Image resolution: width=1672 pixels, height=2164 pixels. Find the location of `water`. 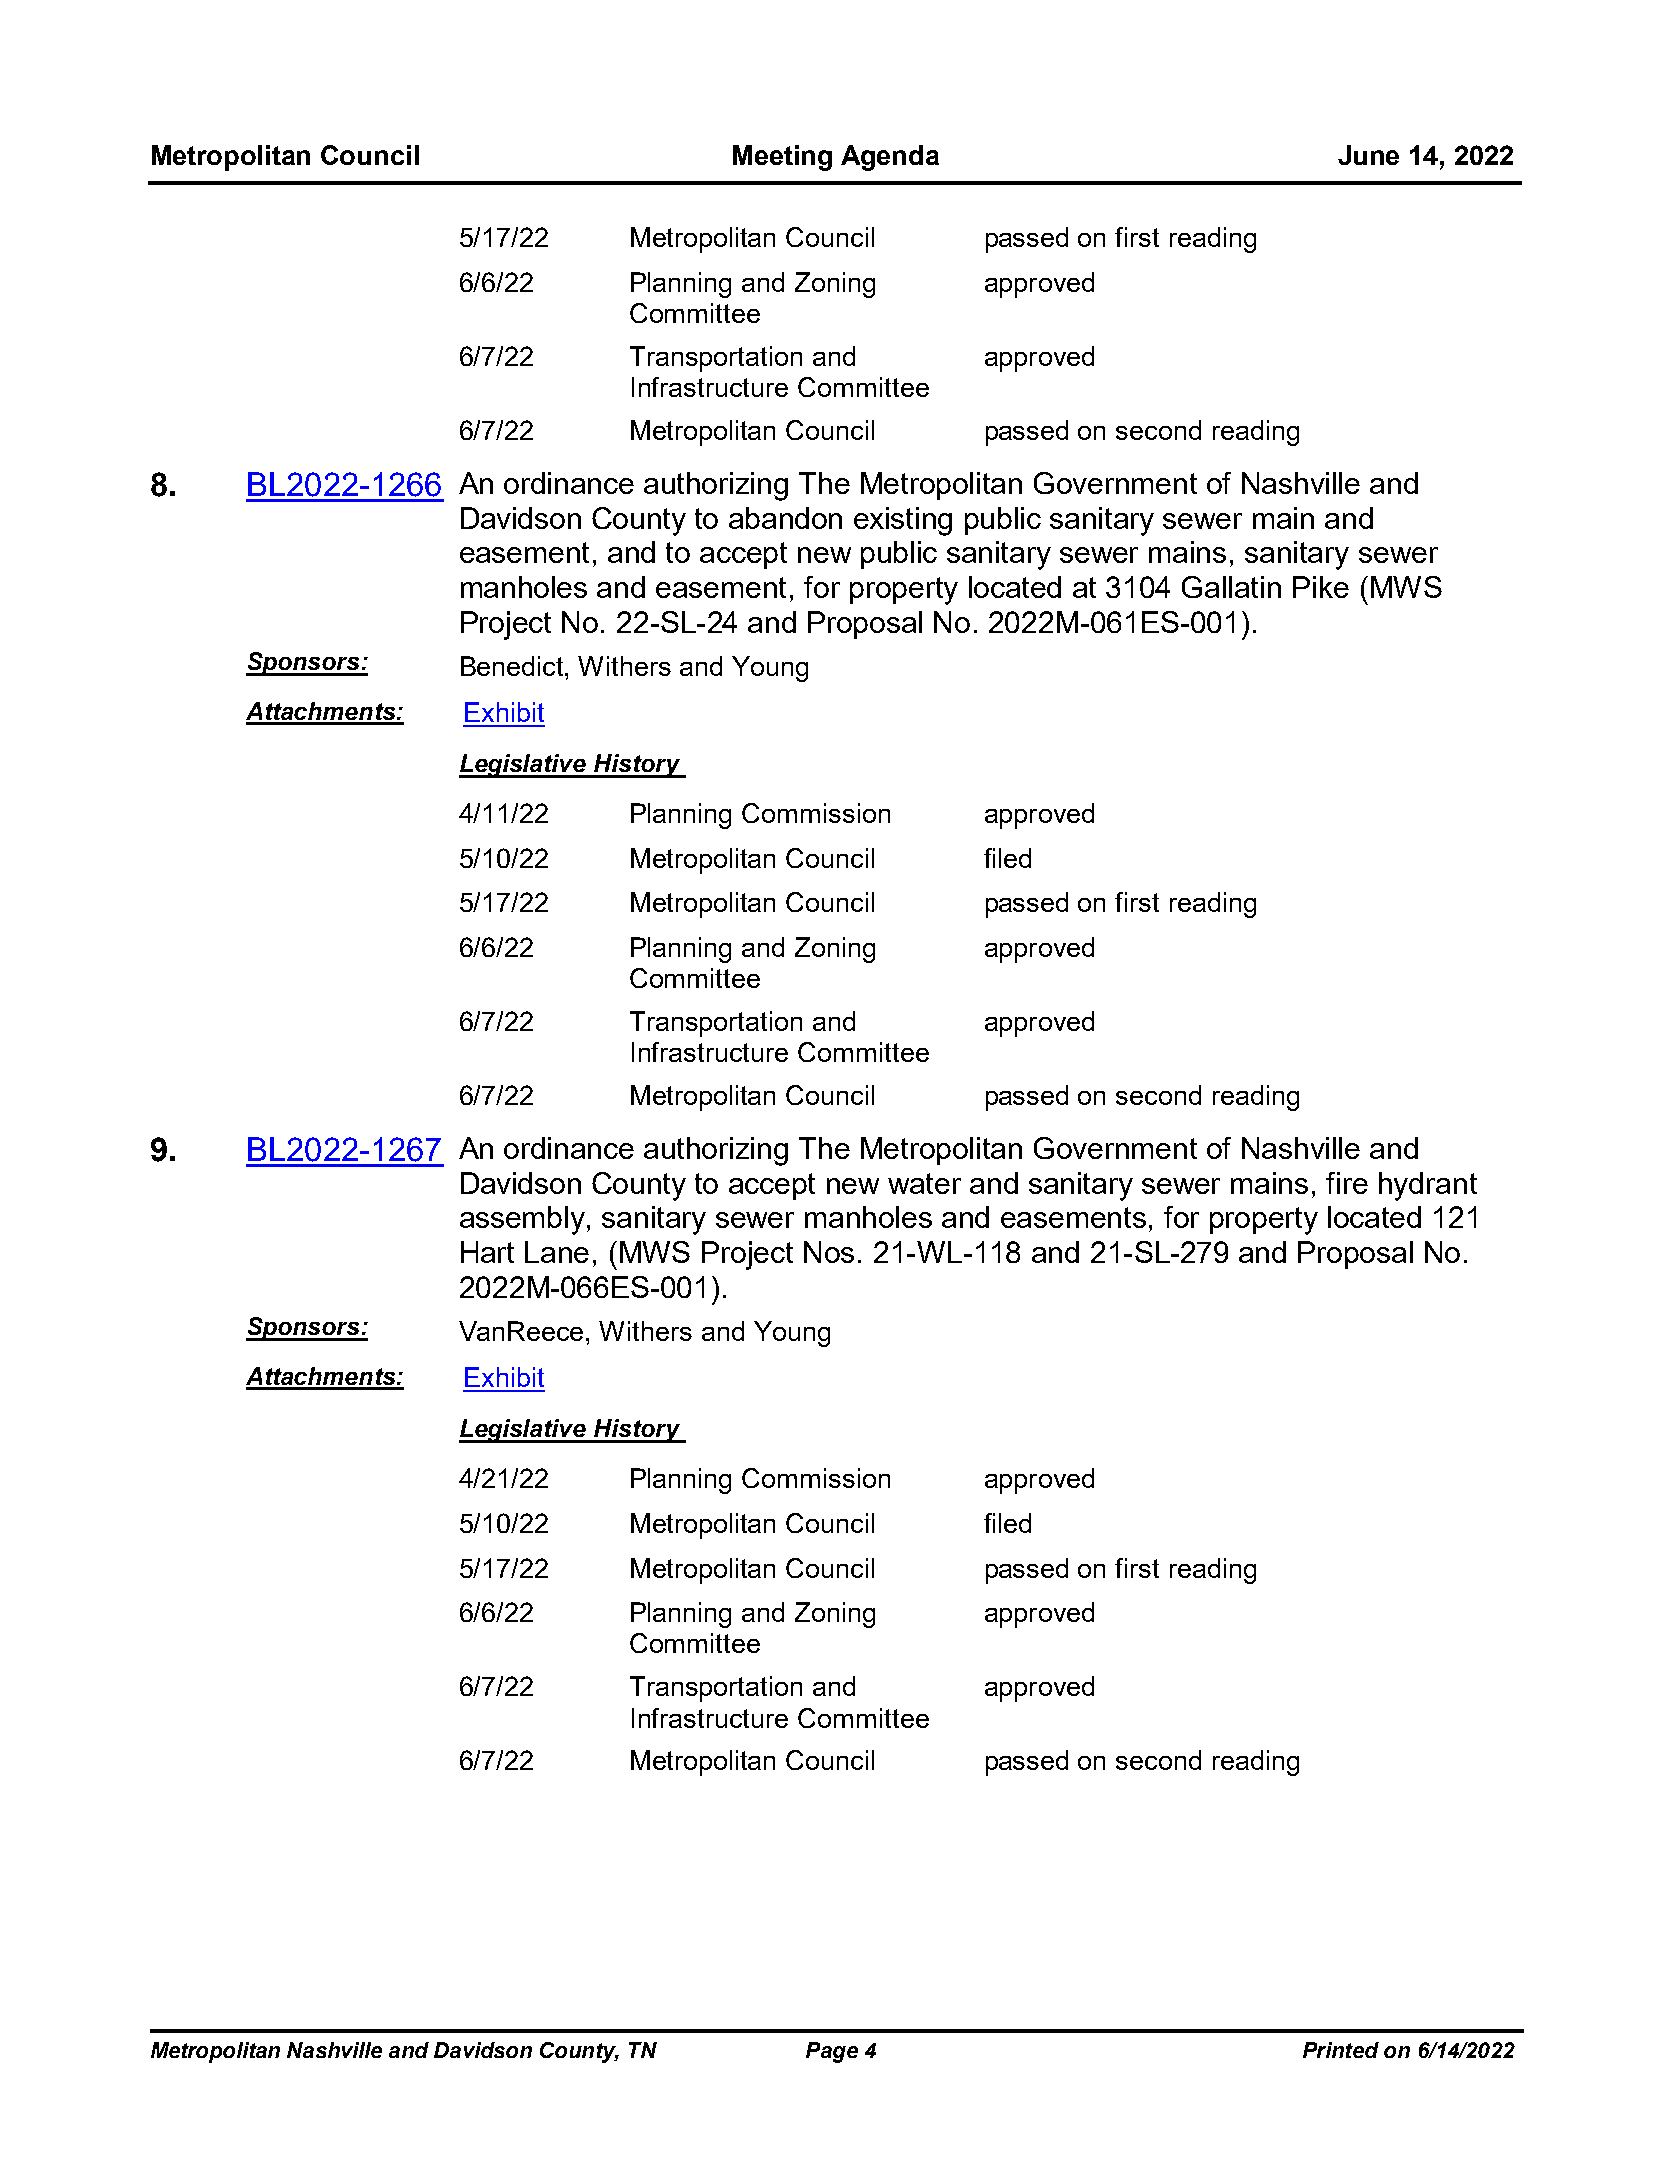

water is located at coordinates (924, 1183).
